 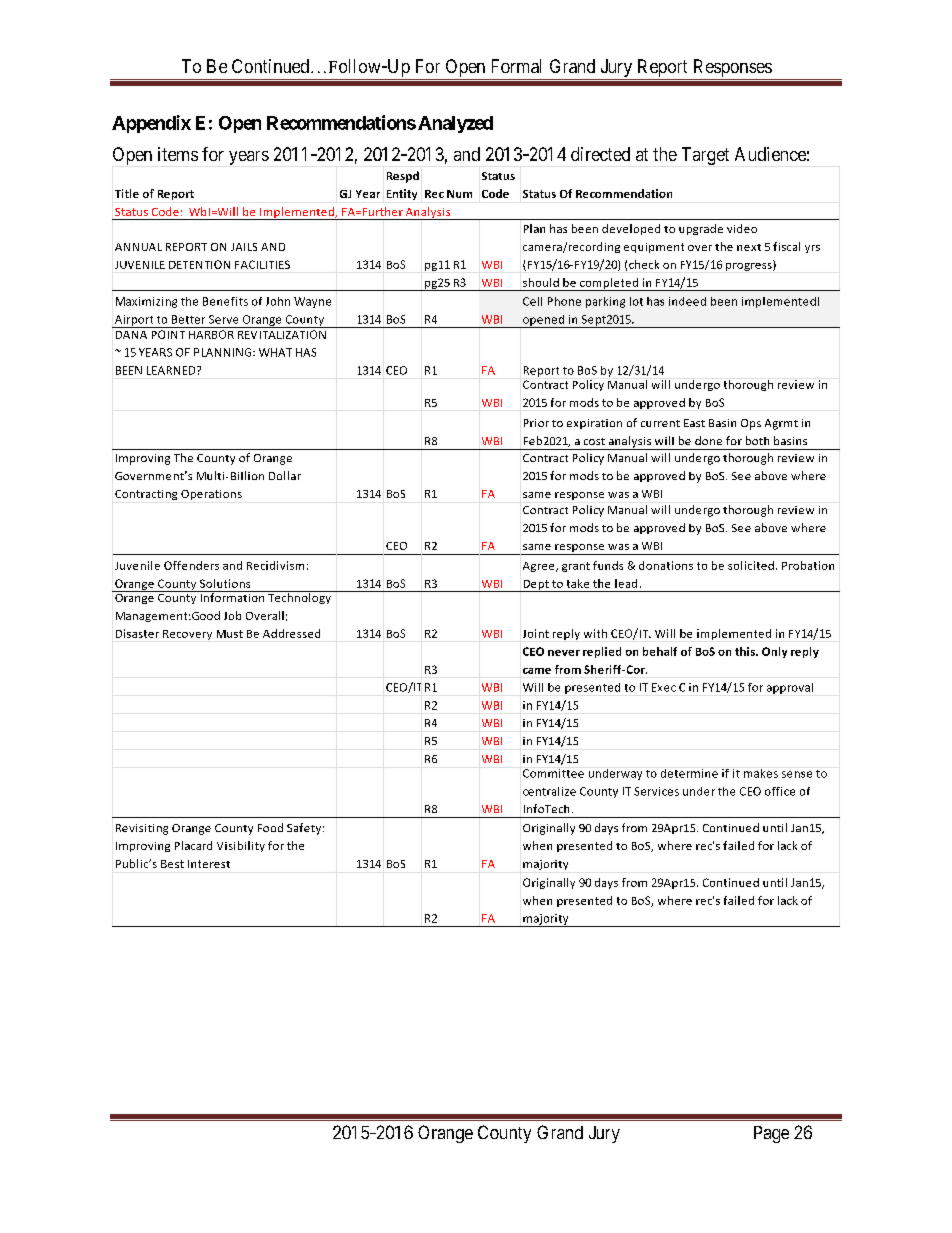 What do you see at coordinates (455, 124) in the image?
I see `Analyzed` at bounding box center [455, 124].
